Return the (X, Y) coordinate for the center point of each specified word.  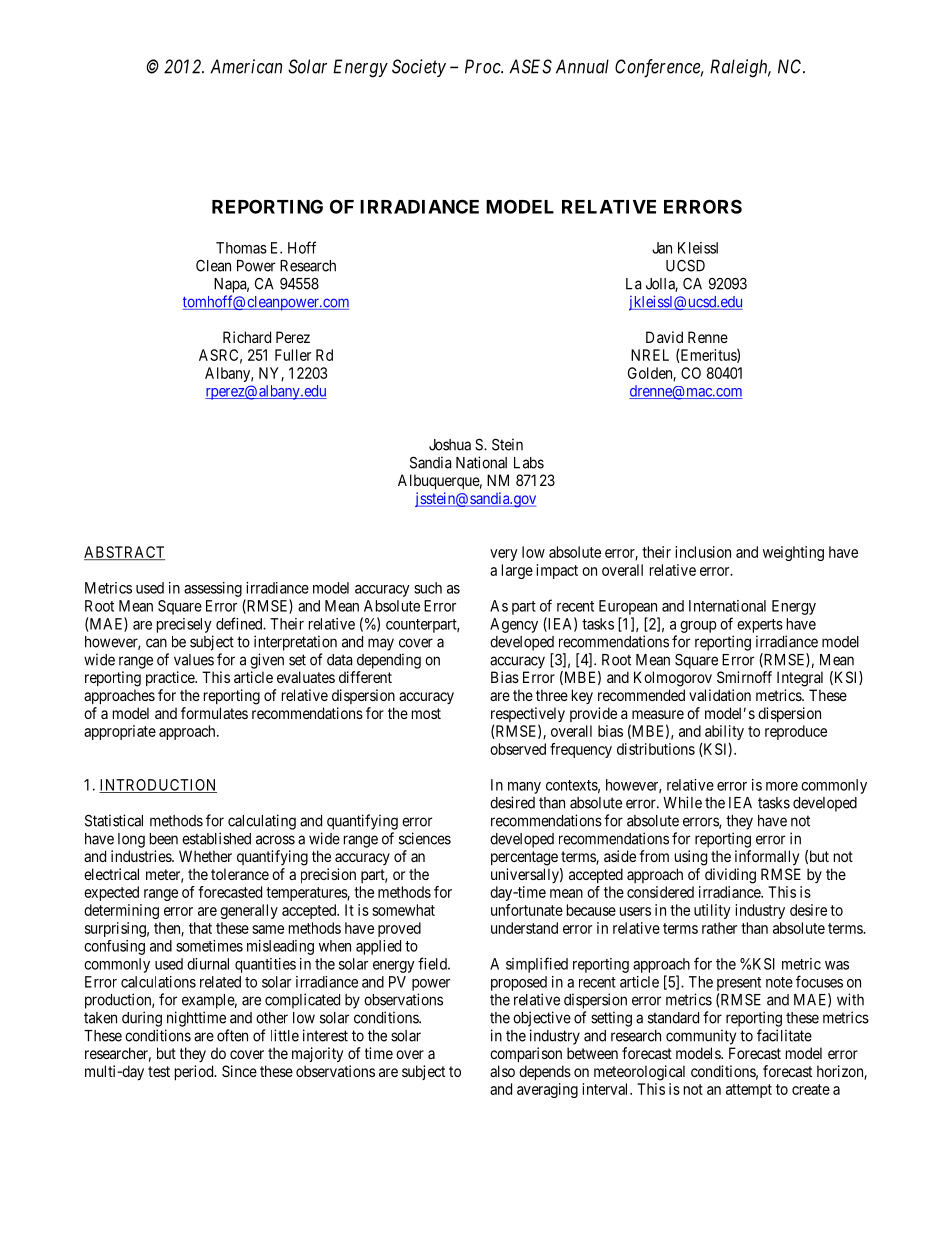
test (159, 1071)
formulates (214, 713)
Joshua (450, 445)
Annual (582, 66)
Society (419, 68)
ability (724, 734)
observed (518, 749)
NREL (650, 355)
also (502, 1071)
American (246, 66)
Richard (247, 337)
